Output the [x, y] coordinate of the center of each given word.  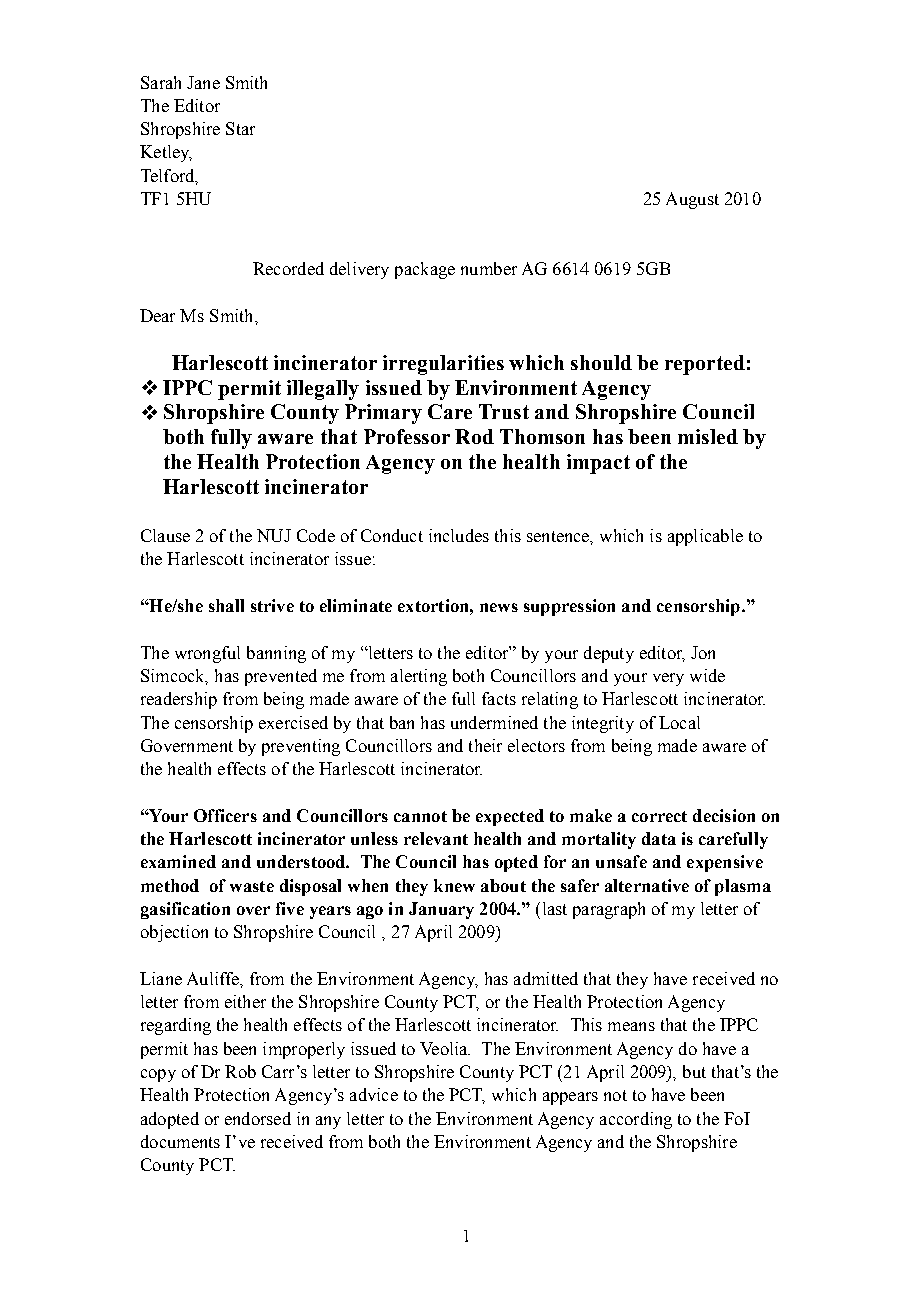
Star [240, 128]
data [659, 838]
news [499, 607]
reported [705, 365]
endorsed [258, 1118]
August [692, 200]
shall [226, 605]
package [425, 270]
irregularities [443, 365]
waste [252, 886]
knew [454, 885]
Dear [157, 315]
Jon [703, 652]
